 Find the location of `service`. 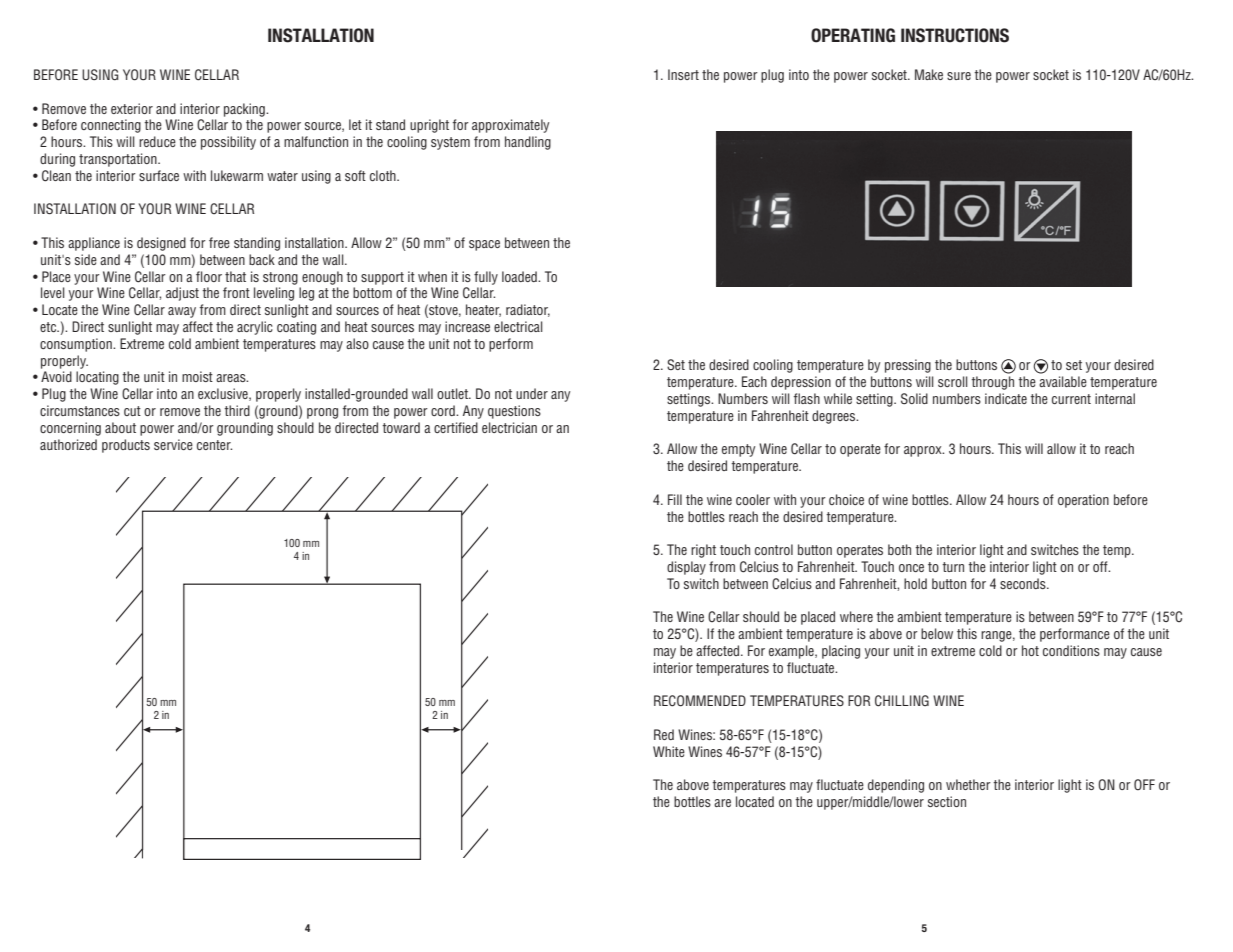

service is located at coordinates (173, 444).
